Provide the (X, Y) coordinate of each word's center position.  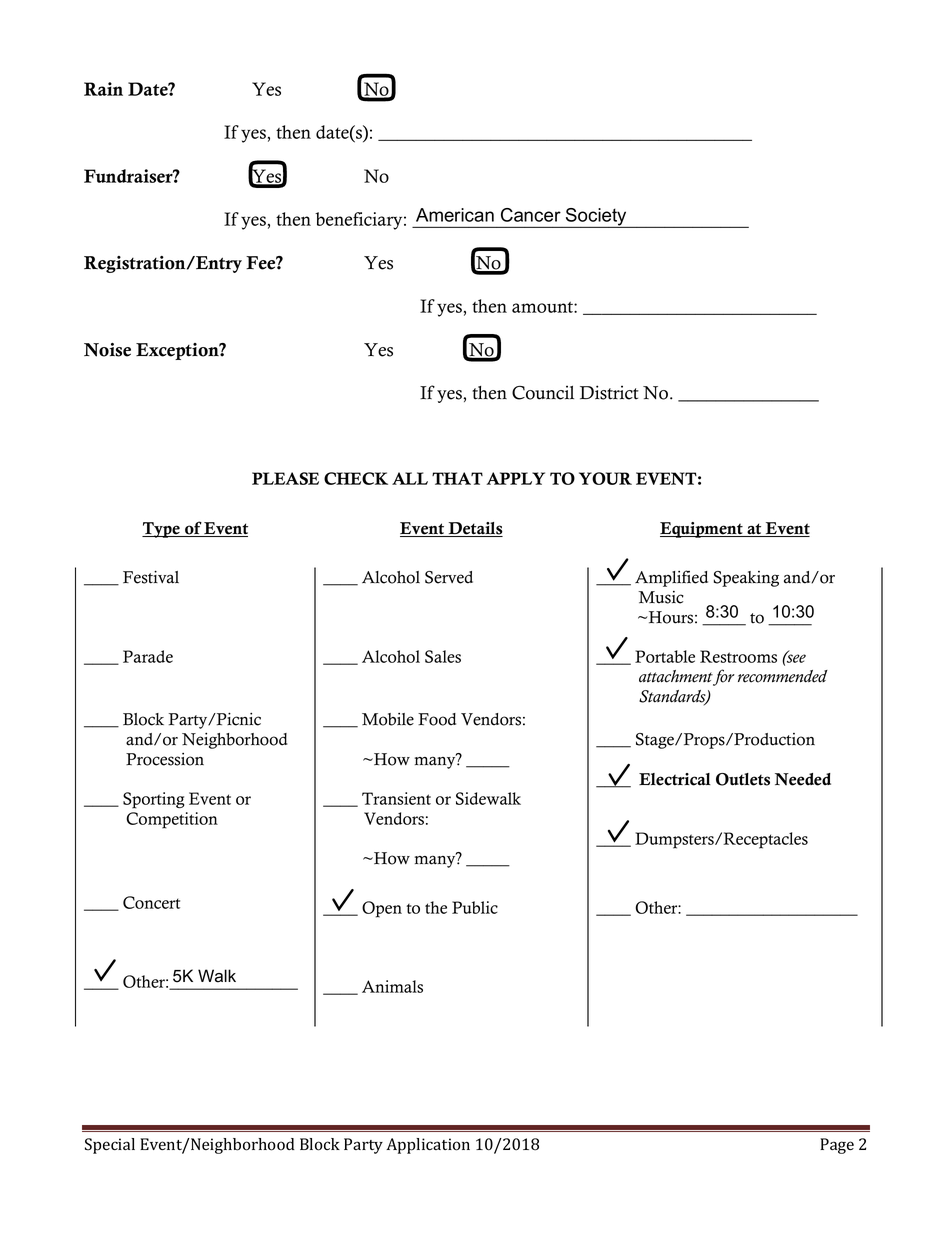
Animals (392, 986)
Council (543, 392)
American (455, 215)
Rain (103, 89)
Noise (107, 350)
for (723, 677)
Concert (151, 902)
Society (596, 218)
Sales (443, 656)
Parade (148, 656)
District (609, 392)
